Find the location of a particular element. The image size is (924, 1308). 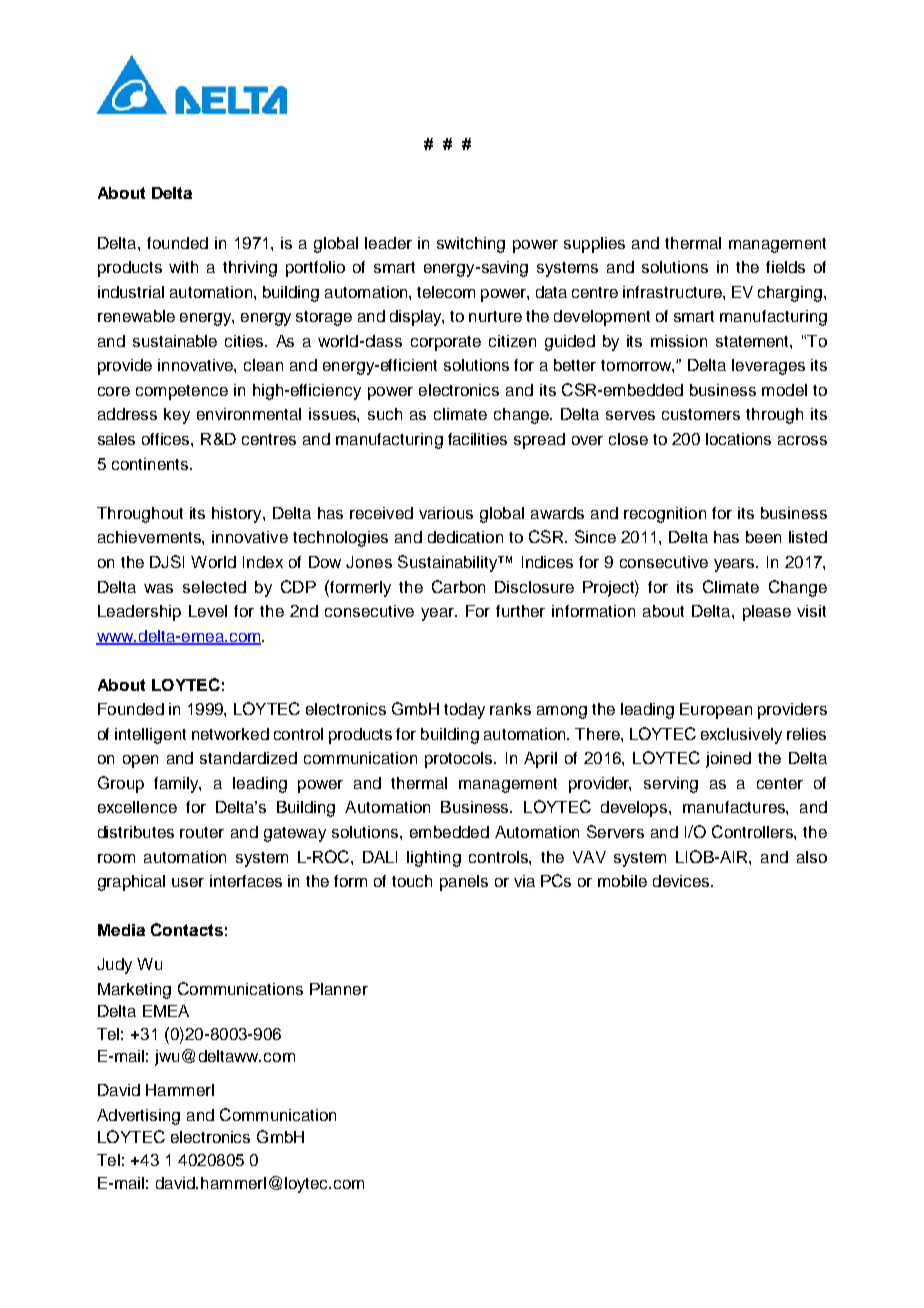

telecom is located at coordinates (446, 292).
